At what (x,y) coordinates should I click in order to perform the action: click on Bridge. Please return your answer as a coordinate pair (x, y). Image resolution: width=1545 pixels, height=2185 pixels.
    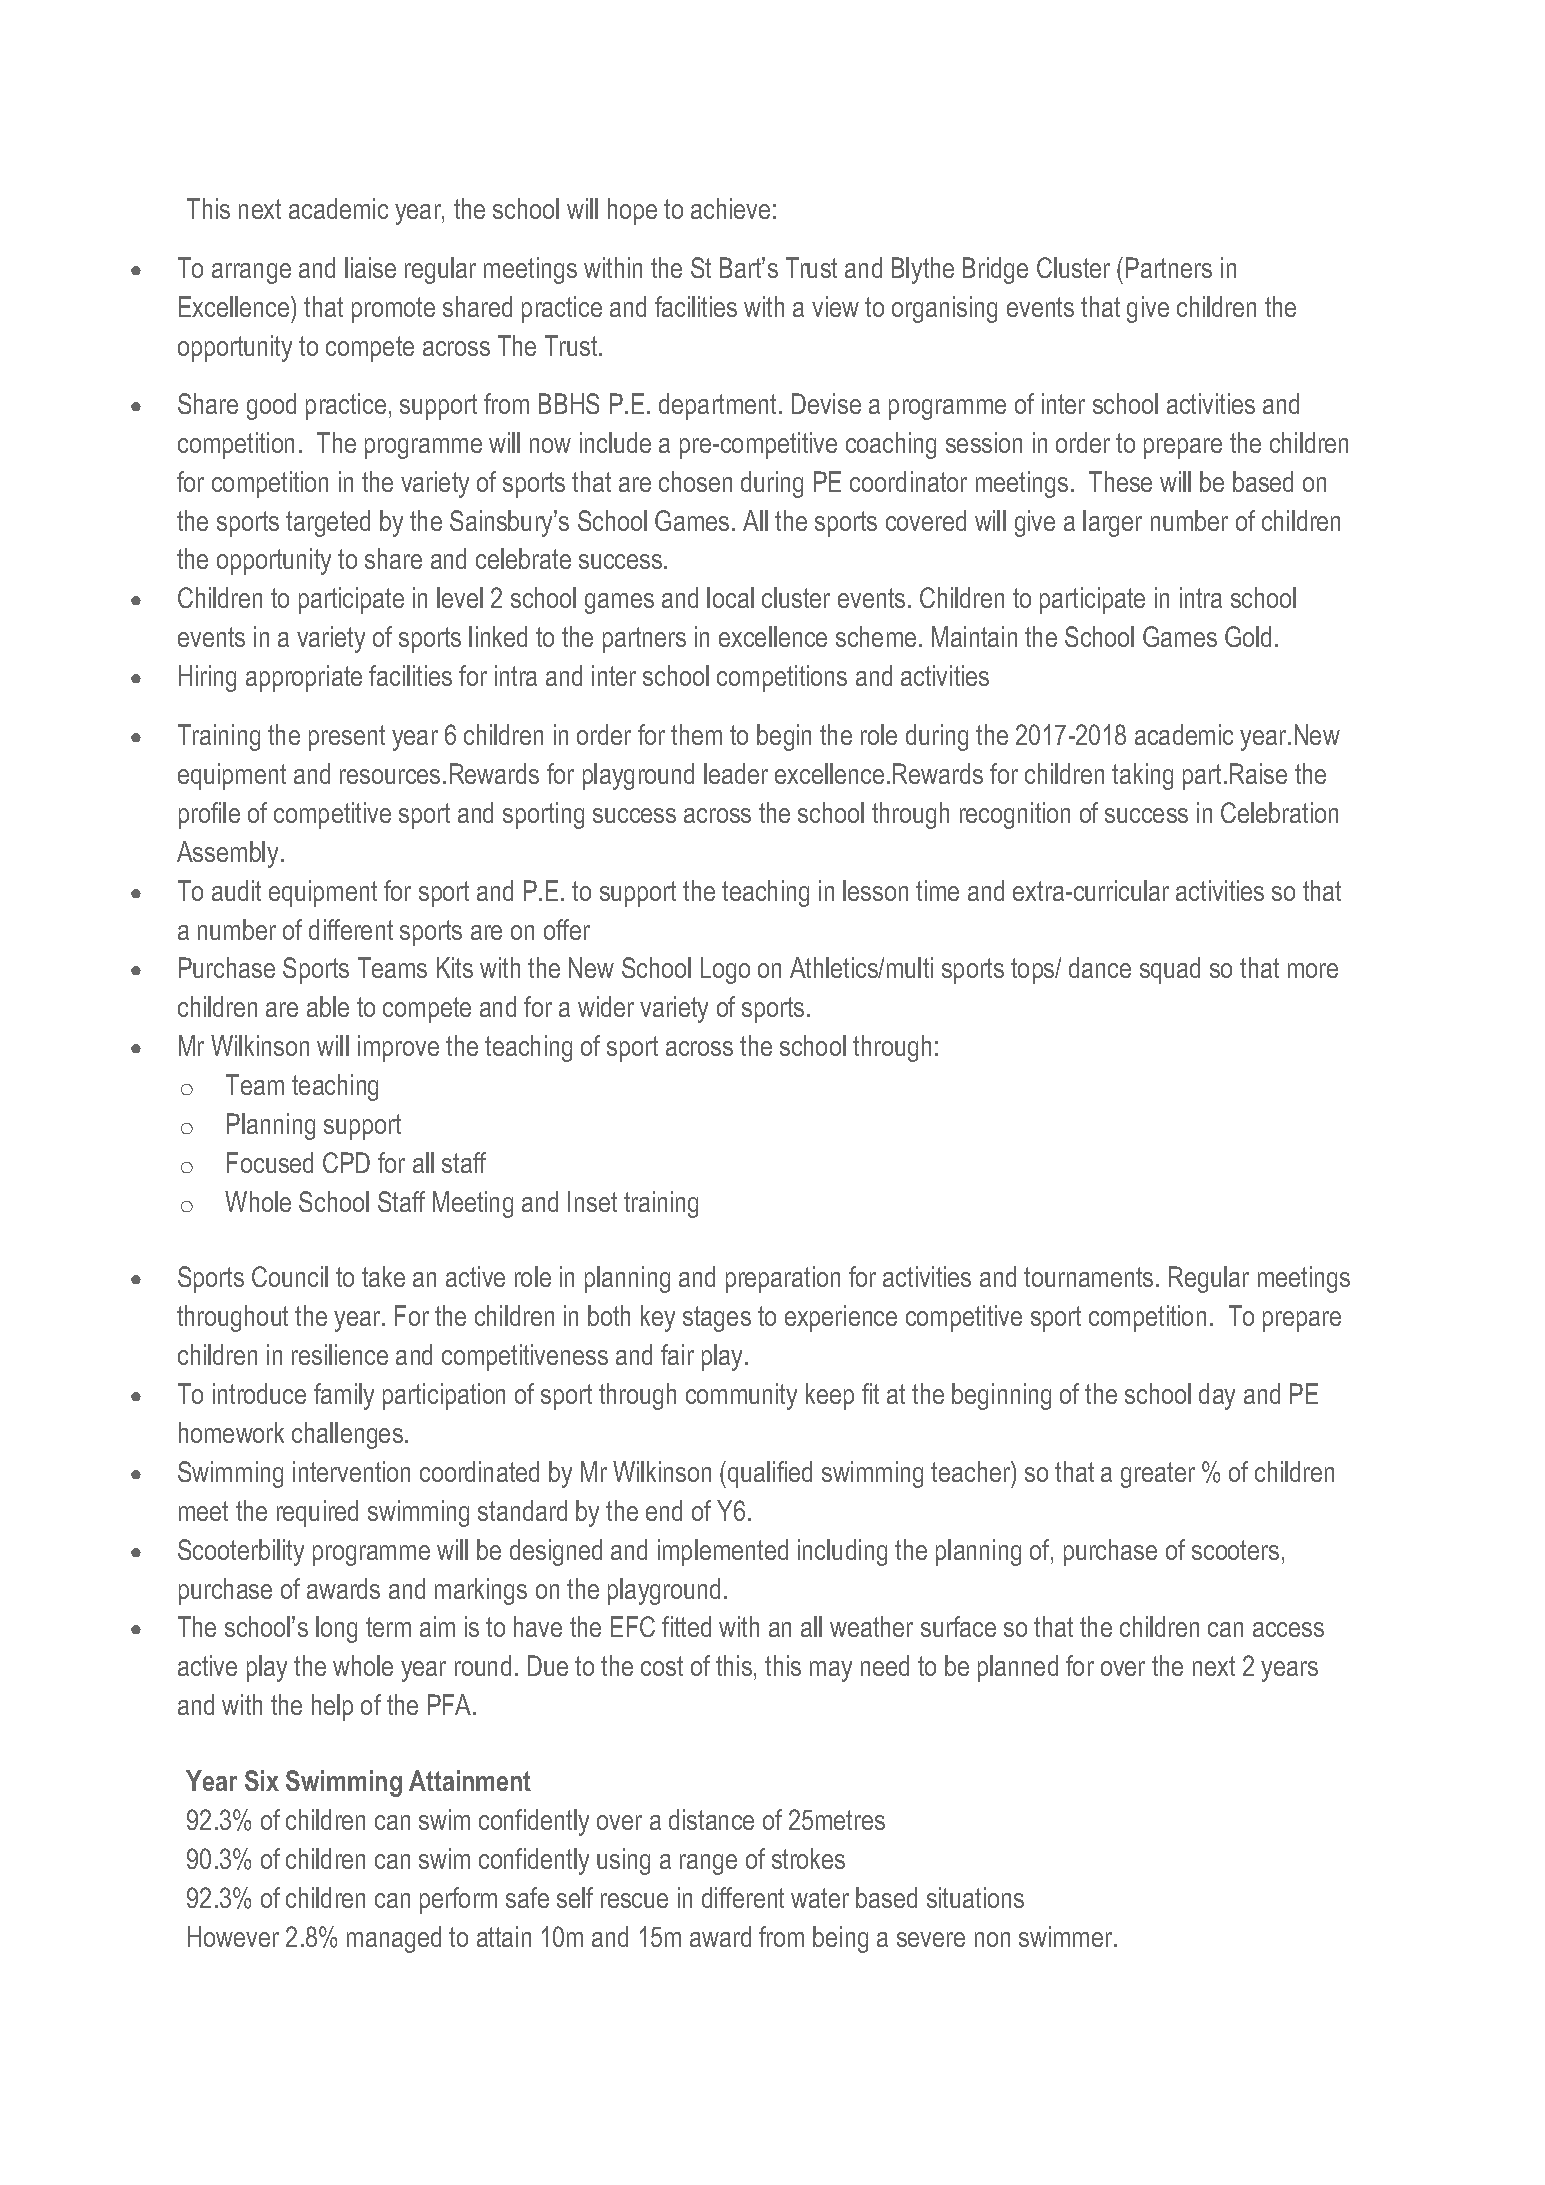
    Looking at the image, I should click on (995, 270).
